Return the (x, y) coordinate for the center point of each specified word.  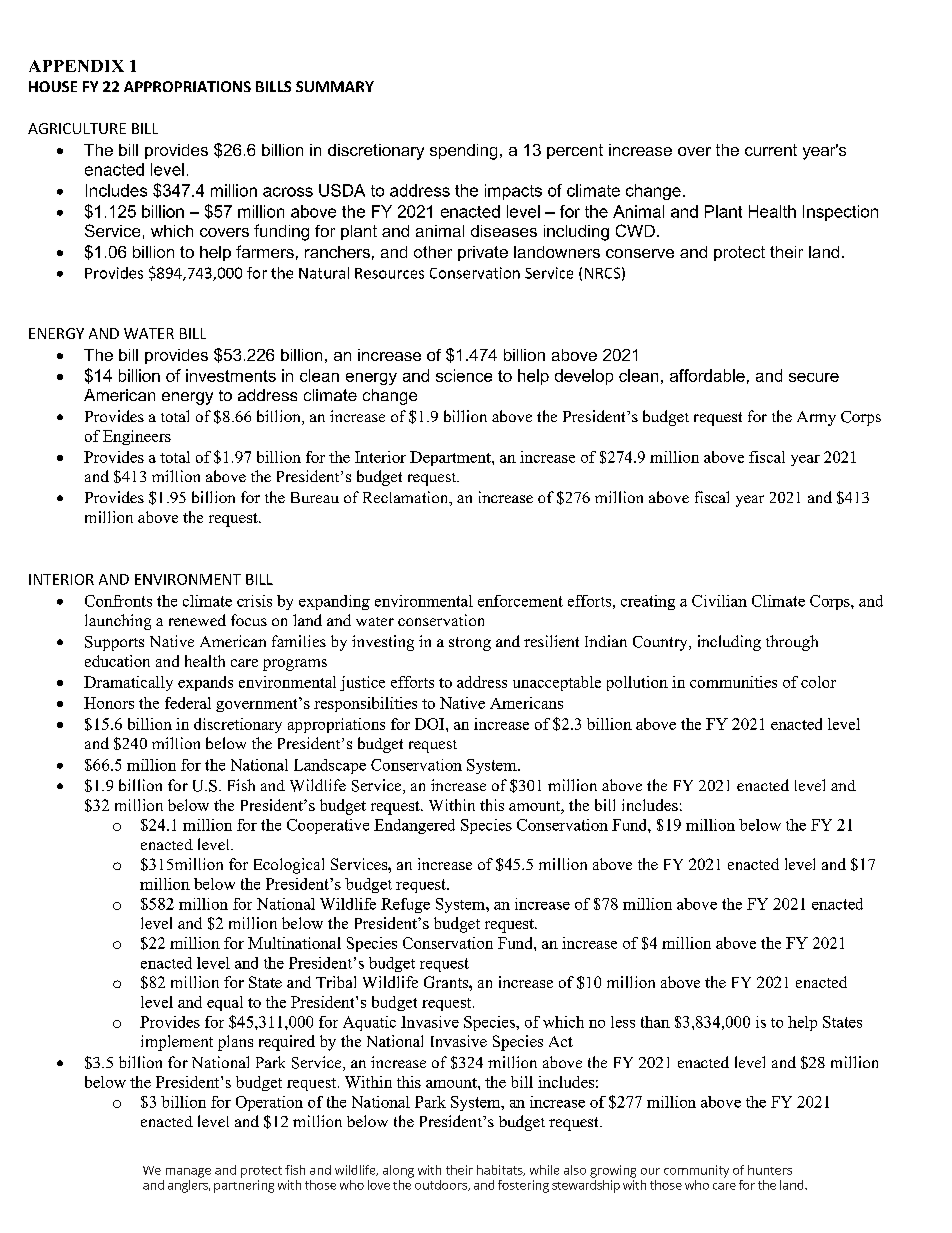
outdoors (442, 1185)
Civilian (719, 601)
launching (118, 622)
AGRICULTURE (77, 128)
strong (470, 644)
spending (463, 152)
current (771, 150)
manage (188, 1173)
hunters (770, 1170)
